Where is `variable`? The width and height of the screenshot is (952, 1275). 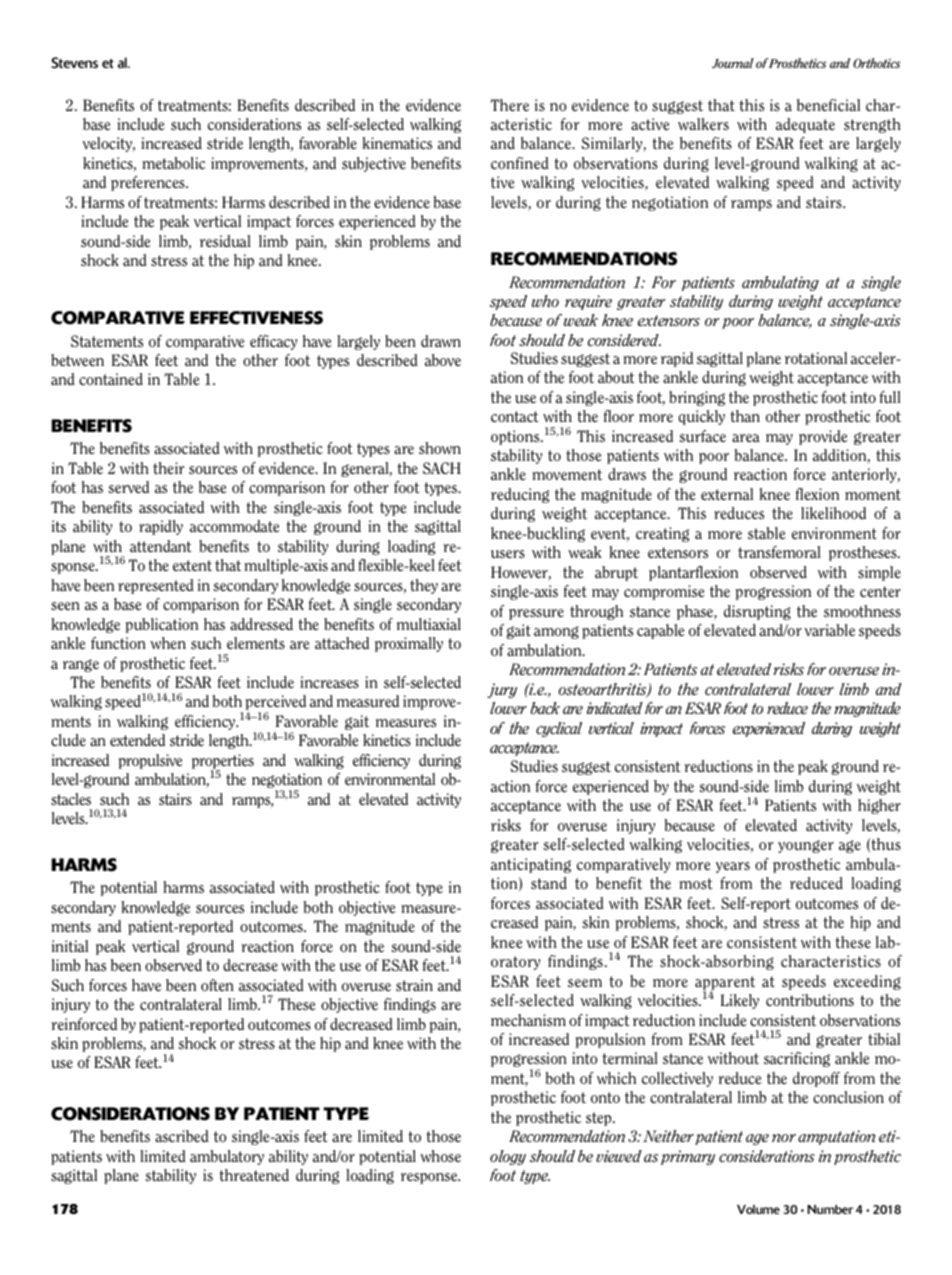
variable is located at coordinates (829, 630).
